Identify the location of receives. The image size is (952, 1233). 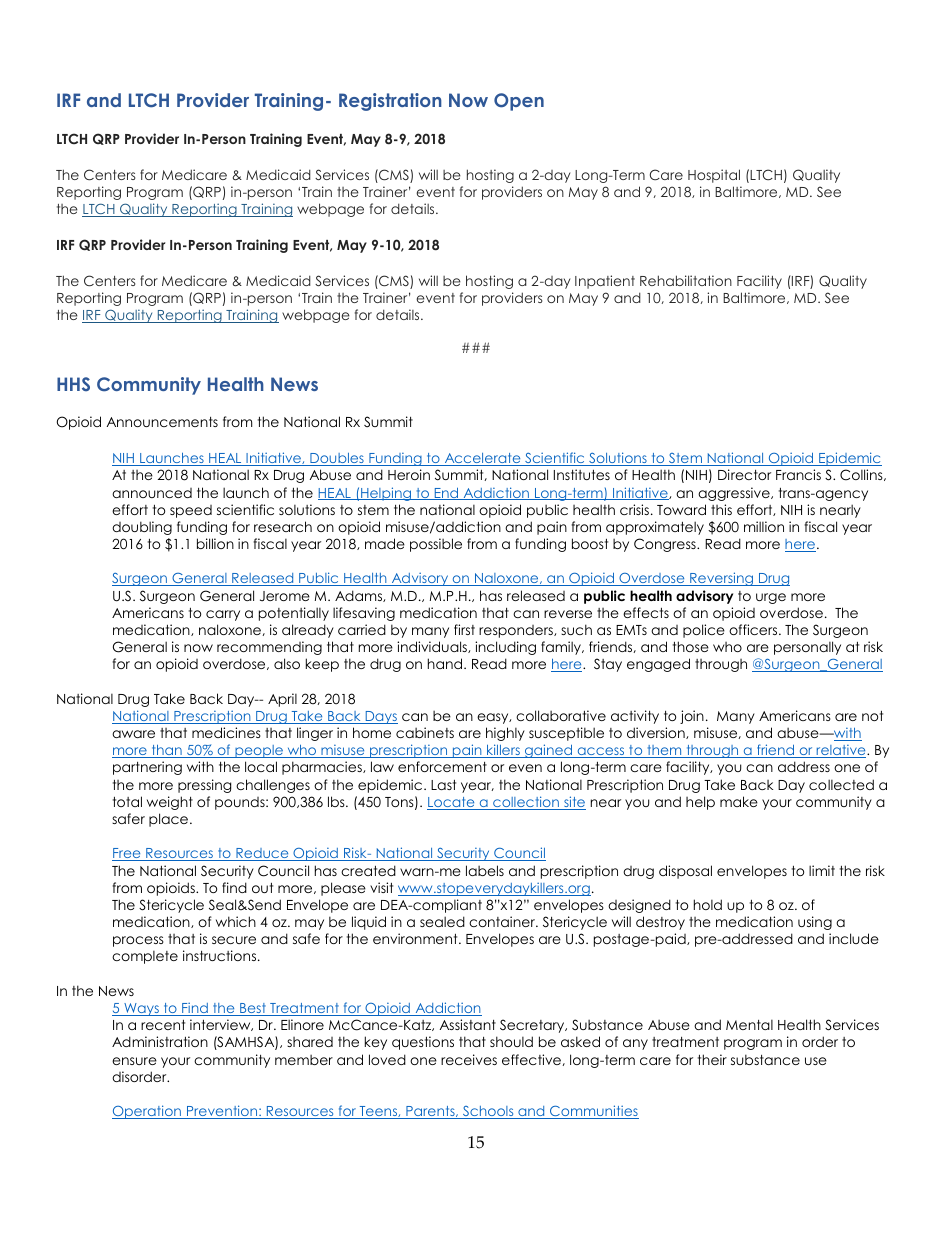
(469, 1059).
